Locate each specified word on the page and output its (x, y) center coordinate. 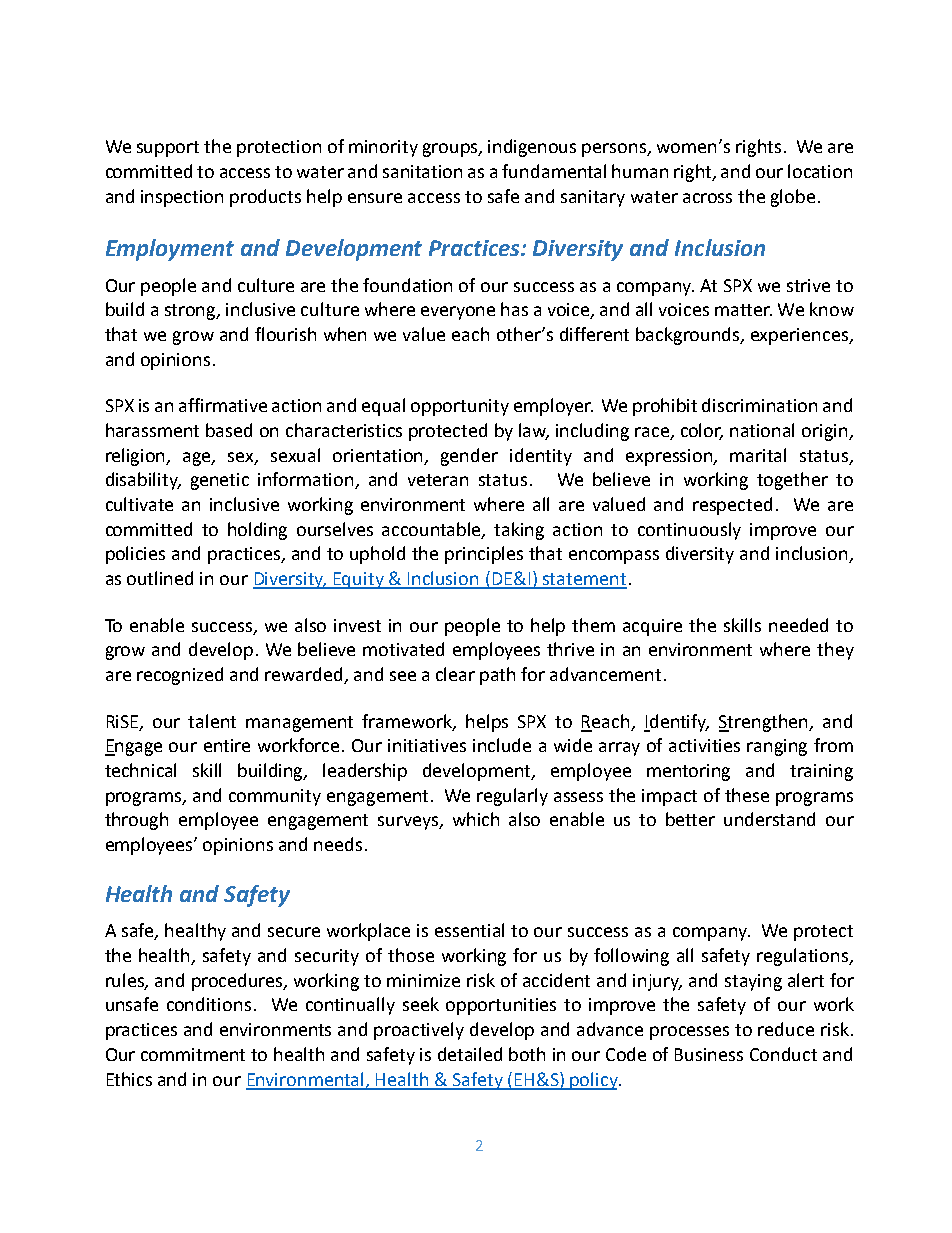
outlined (160, 578)
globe (793, 198)
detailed (470, 1054)
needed (798, 625)
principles (484, 555)
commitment (193, 1054)
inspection (182, 198)
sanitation (422, 171)
